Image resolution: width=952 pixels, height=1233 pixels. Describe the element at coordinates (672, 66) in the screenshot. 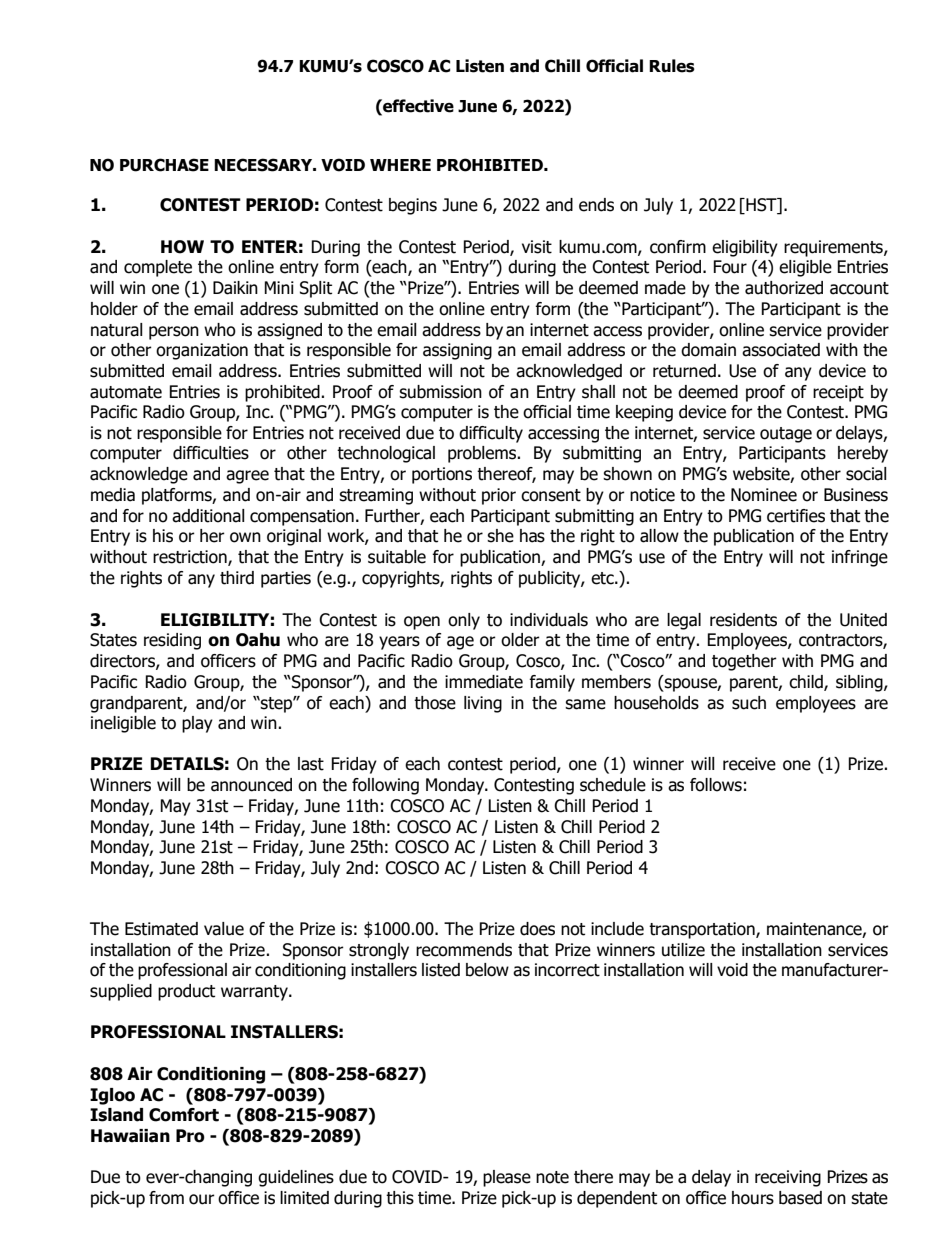

I see `Rules` at that location.
